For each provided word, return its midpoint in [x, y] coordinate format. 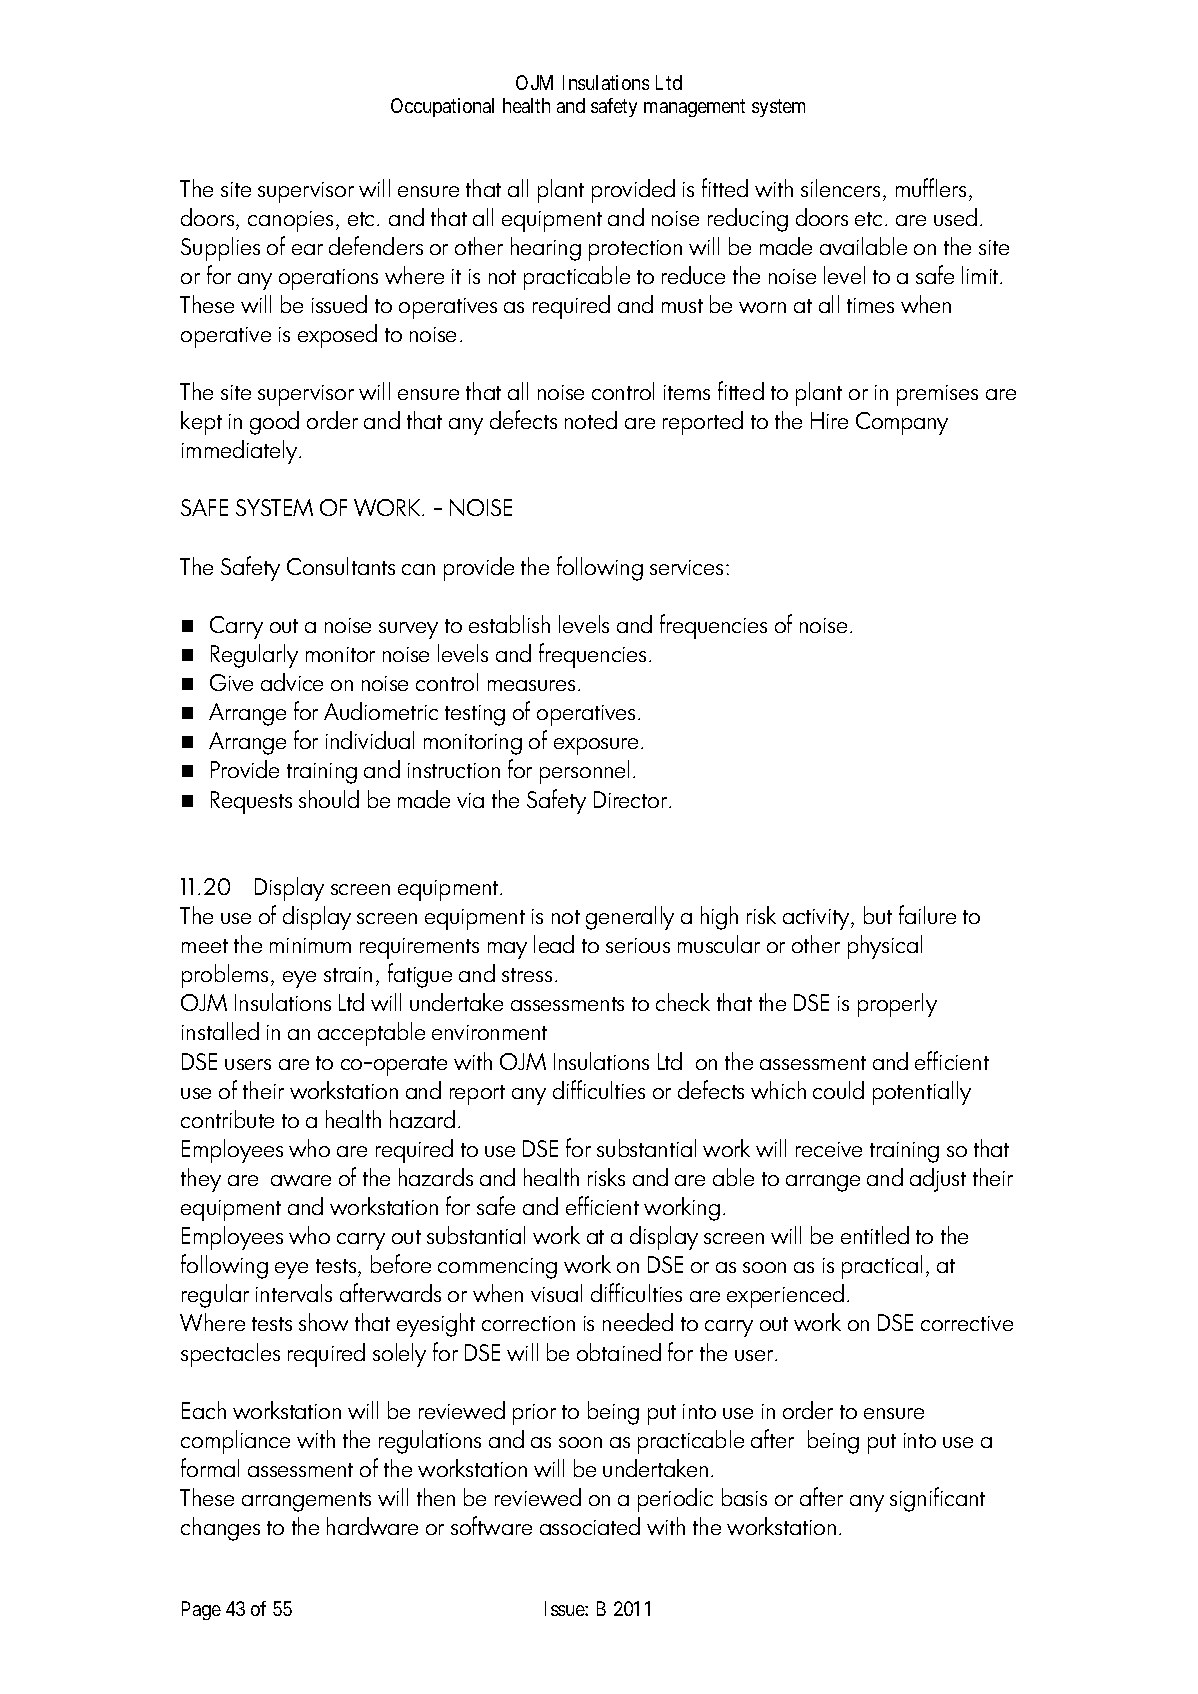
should [329, 799]
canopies [290, 221]
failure [927, 914]
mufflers [931, 187]
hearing [546, 249]
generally [630, 918]
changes [220, 1529]
